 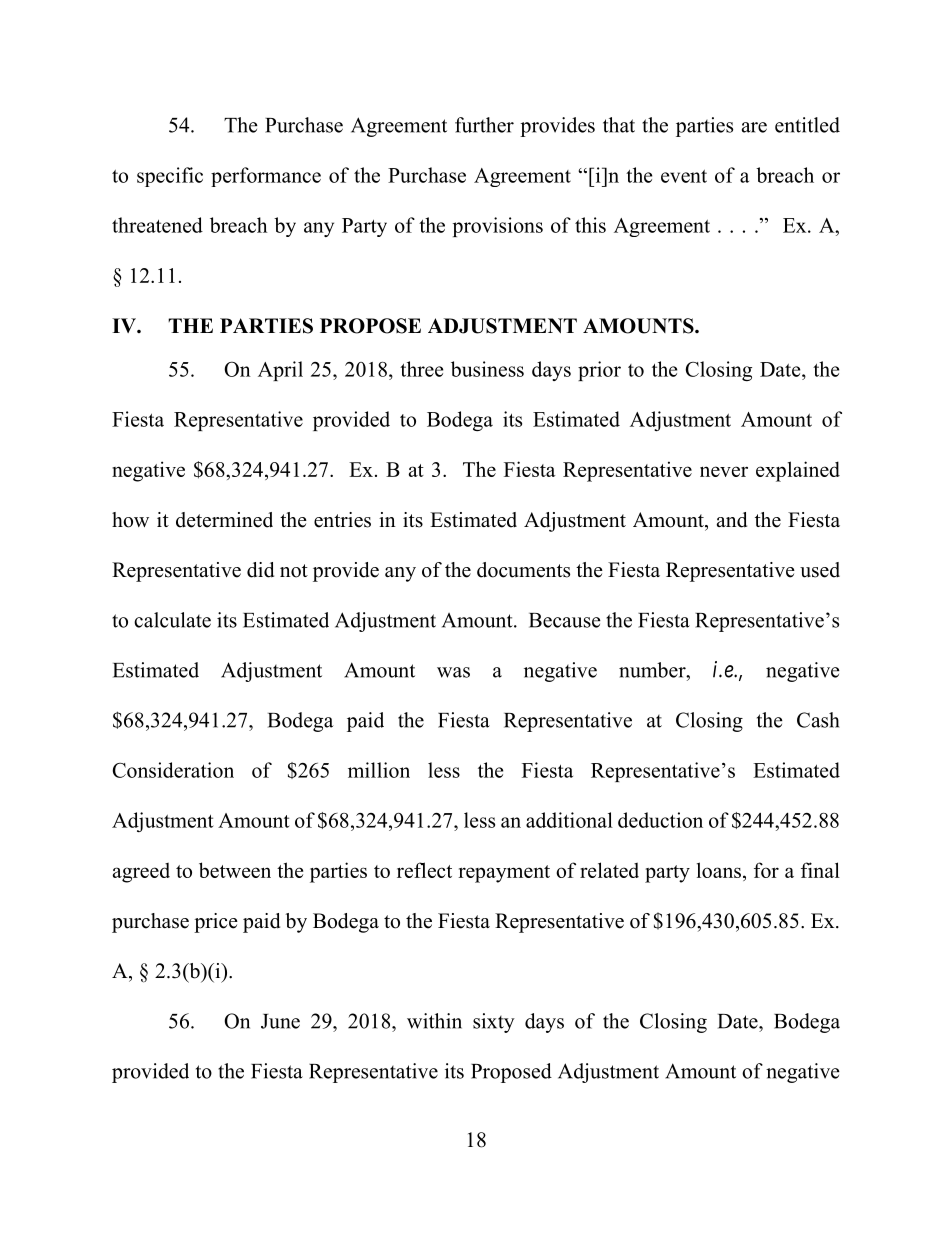 What do you see at coordinates (504, 874) in the image?
I see `repayment` at bounding box center [504, 874].
